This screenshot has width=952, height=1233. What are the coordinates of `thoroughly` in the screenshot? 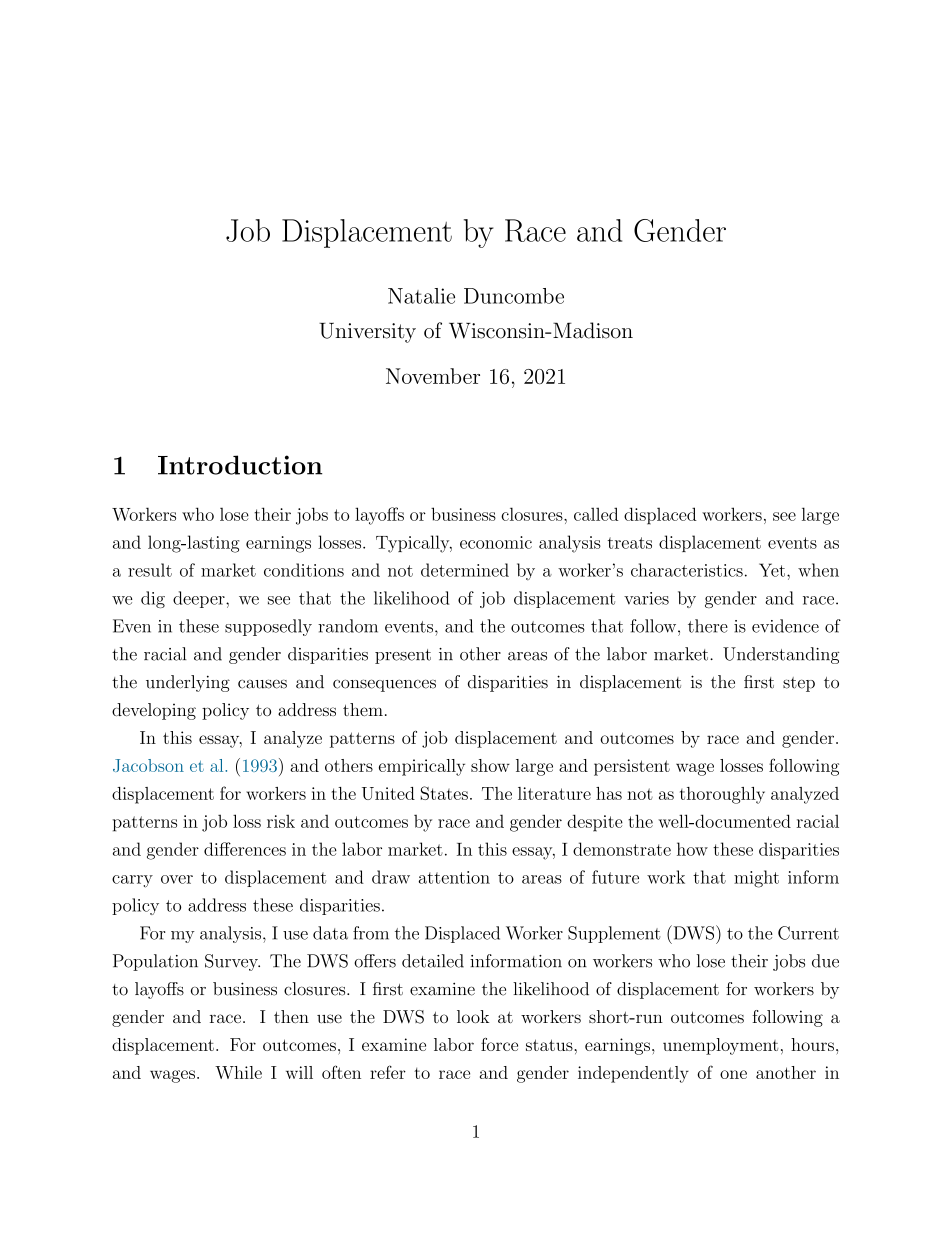 It's located at (722, 795).
